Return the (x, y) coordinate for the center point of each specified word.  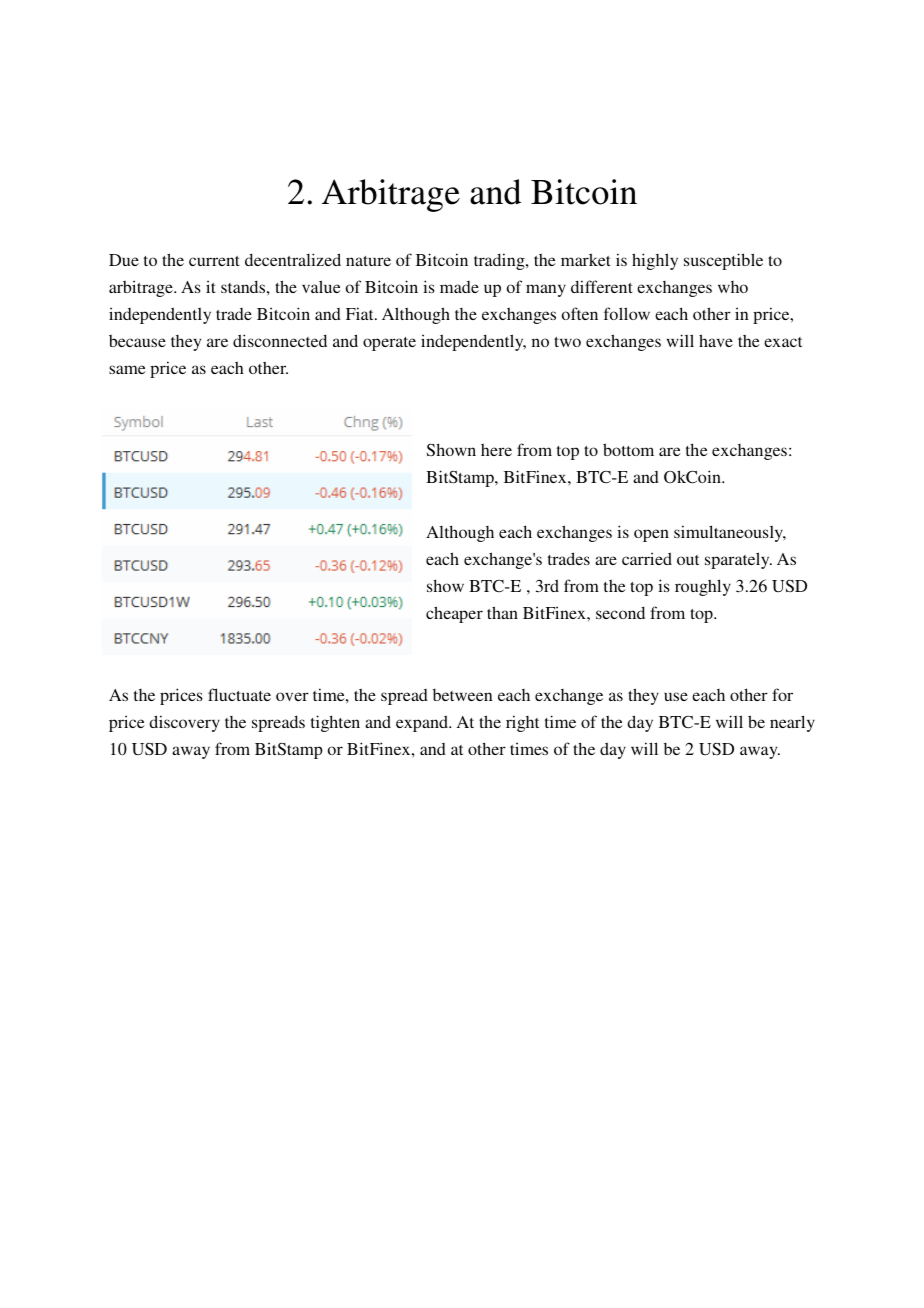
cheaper (454, 614)
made (459, 287)
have (716, 340)
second (620, 612)
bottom (628, 449)
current (214, 261)
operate (389, 344)
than (502, 612)
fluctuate (239, 694)
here (496, 450)
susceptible (723, 261)
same (127, 369)
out (688, 560)
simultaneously (730, 533)
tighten (335, 723)
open (651, 535)
